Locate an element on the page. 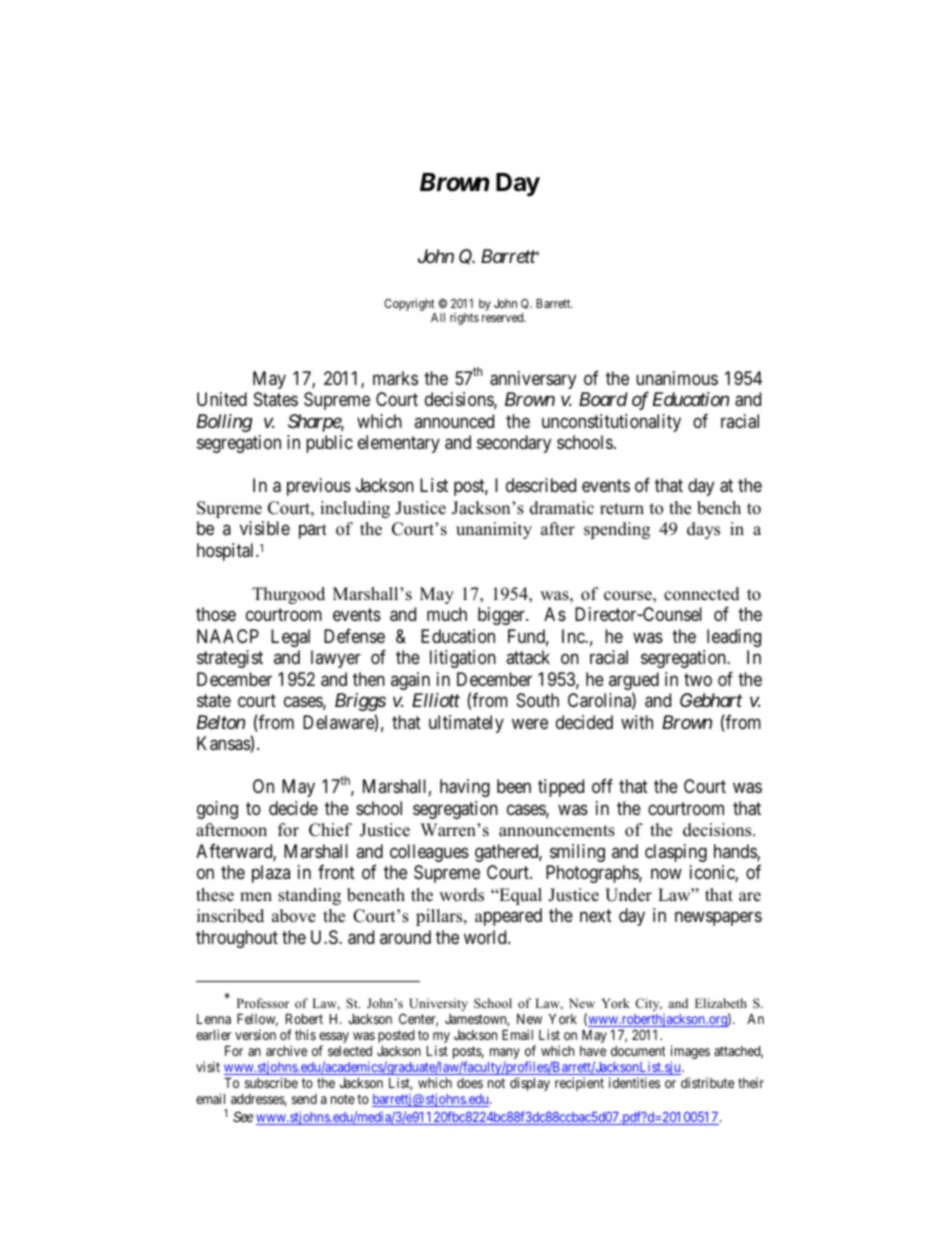 The width and height of the document is (952, 1233). distribute is located at coordinates (707, 1082).
